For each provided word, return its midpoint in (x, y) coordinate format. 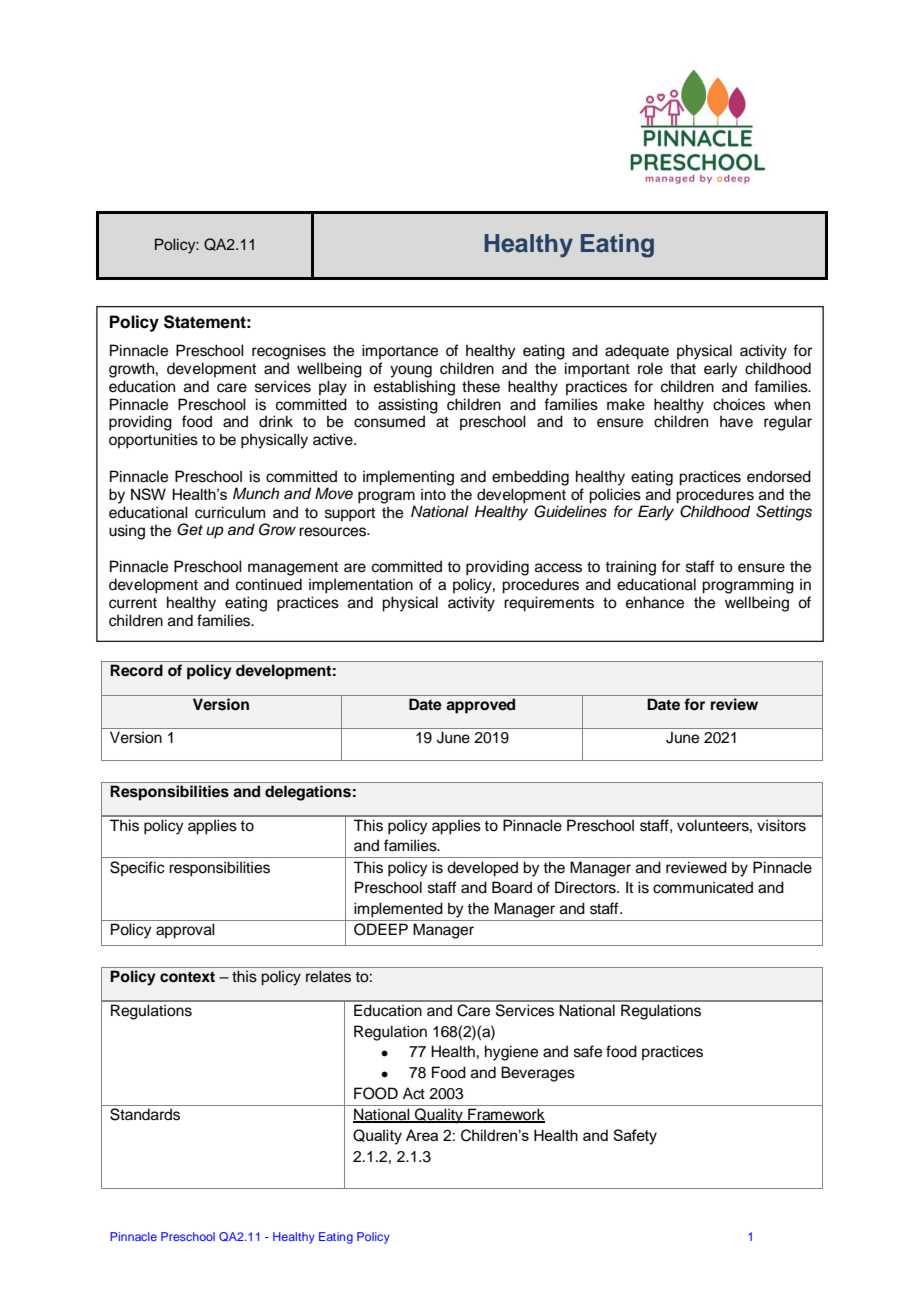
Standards (145, 1114)
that (683, 368)
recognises (289, 352)
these (481, 386)
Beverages (538, 1074)
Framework (505, 1115)
